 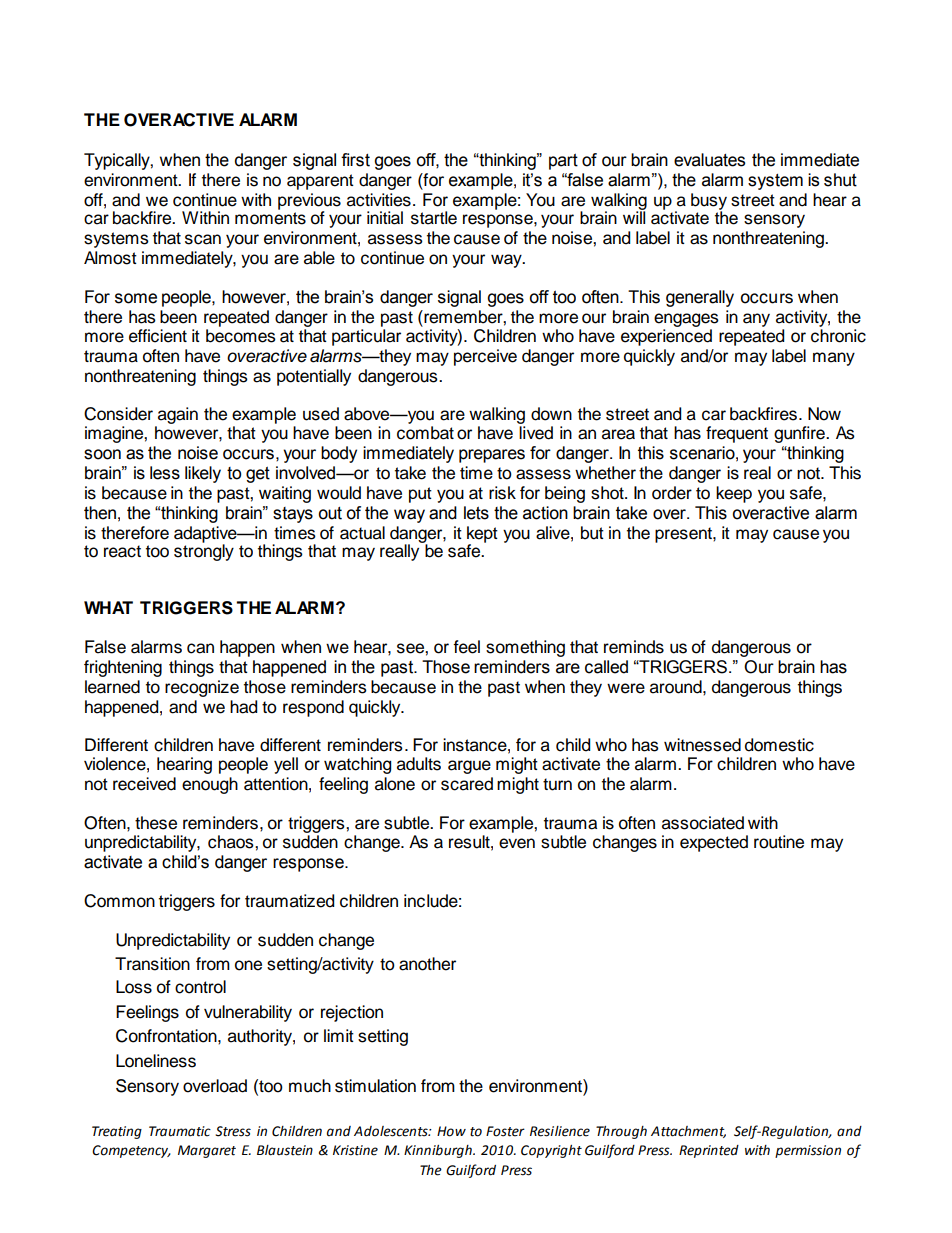 I want to click on startle, so click(x=434, y=218).
